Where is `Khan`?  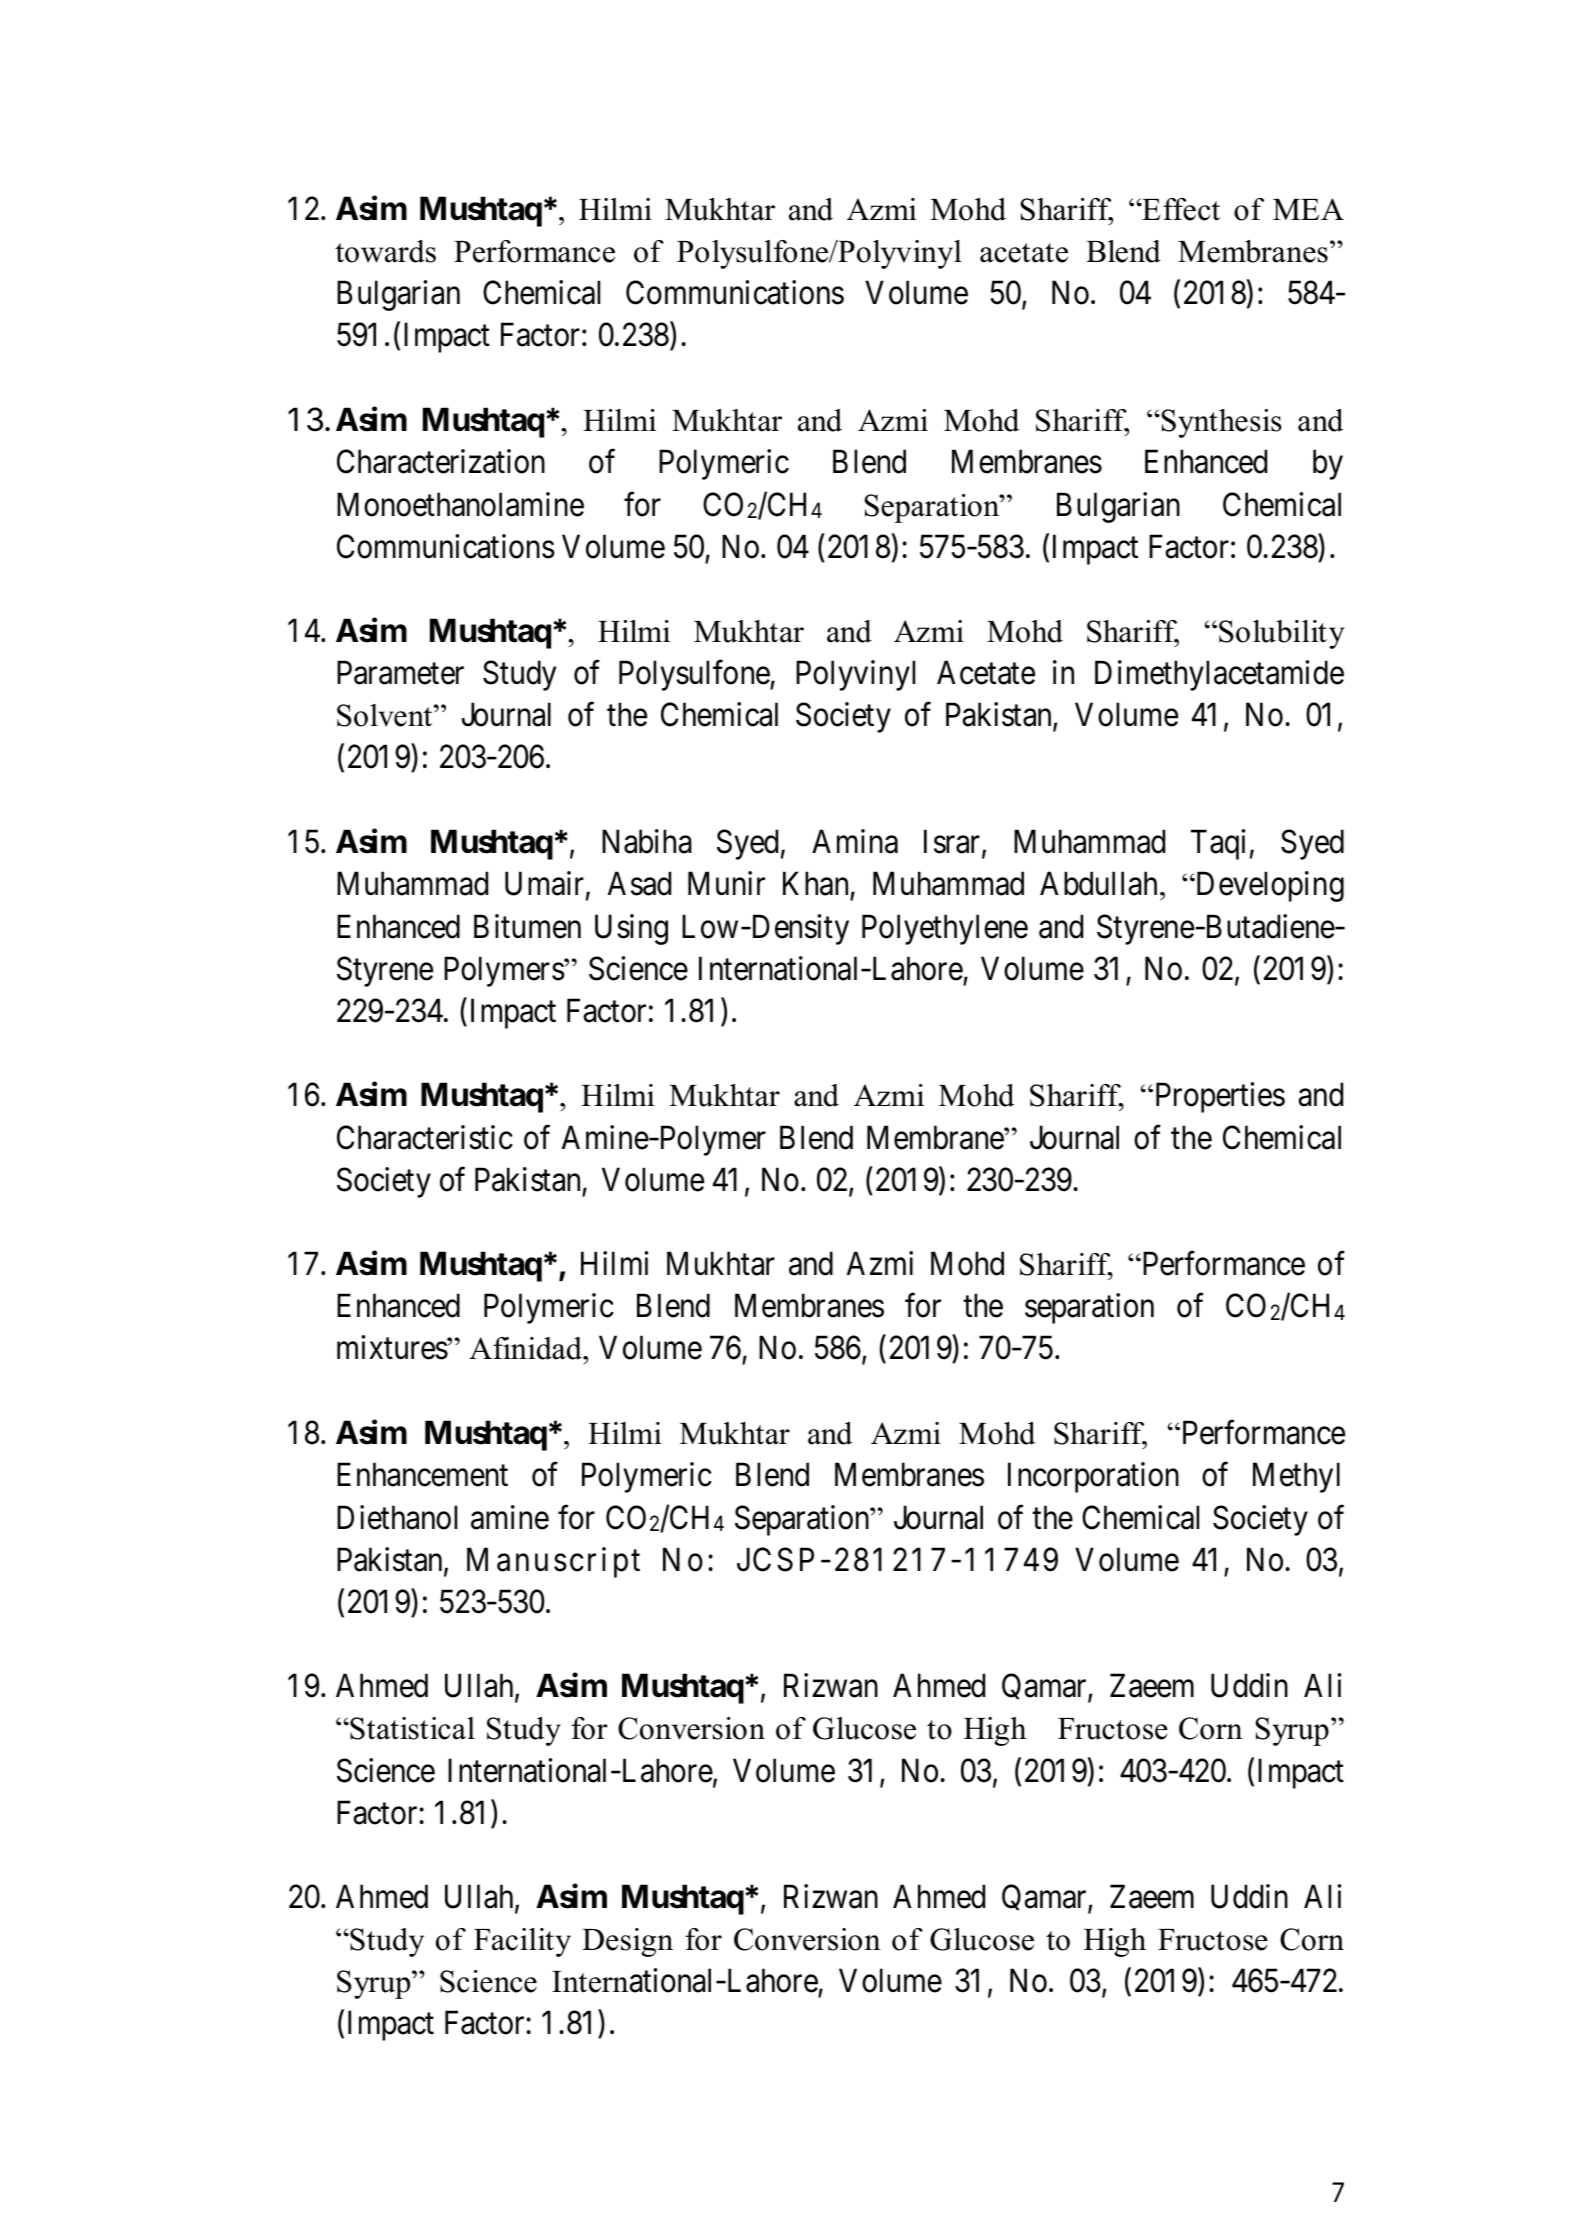
Khan is located at coordinates (815, 883).
